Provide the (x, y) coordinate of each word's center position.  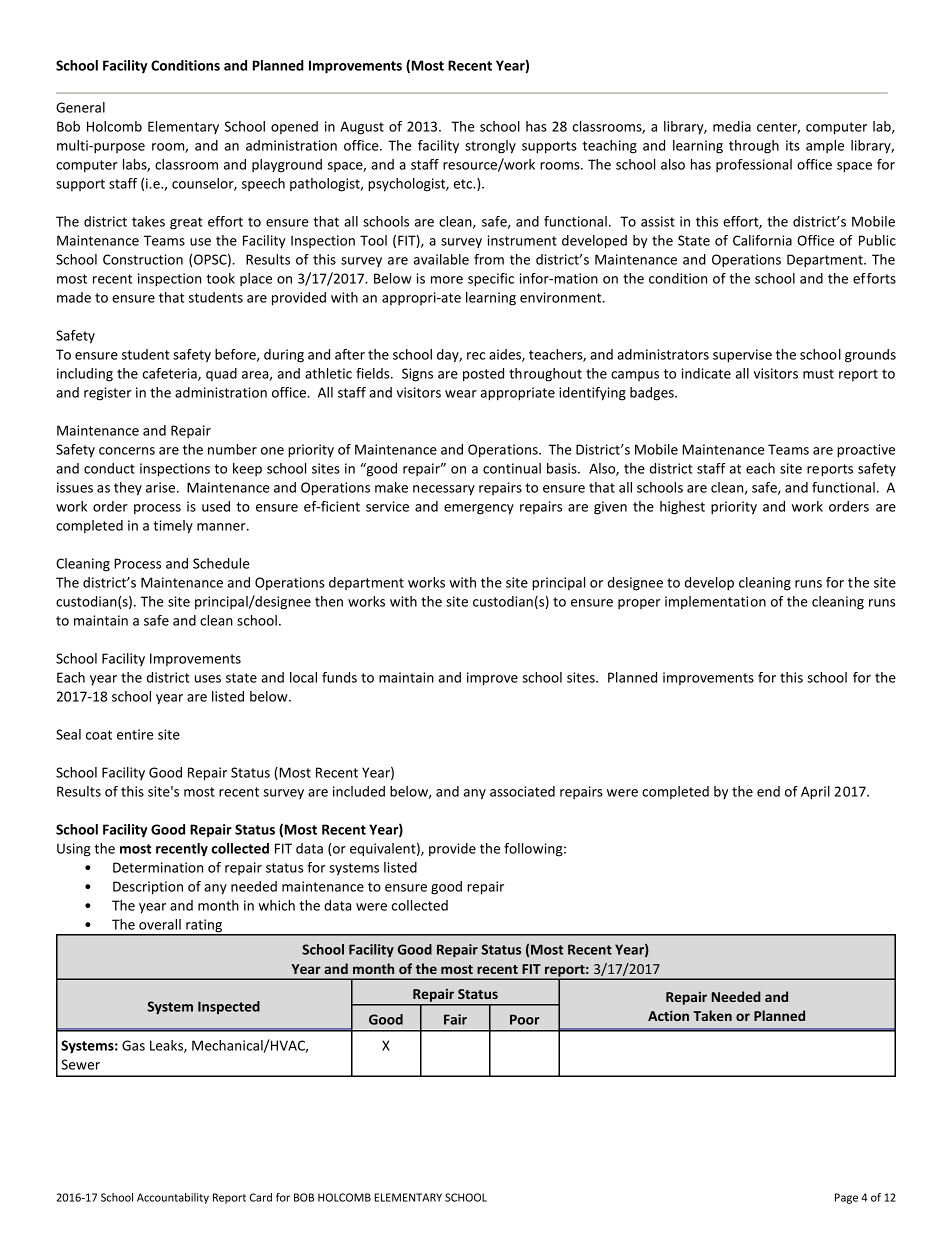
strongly (490, 147)
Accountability (173, 1198)
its (793, 145)
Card (261, 1197)
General (80, 107)
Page (846, 1198)
